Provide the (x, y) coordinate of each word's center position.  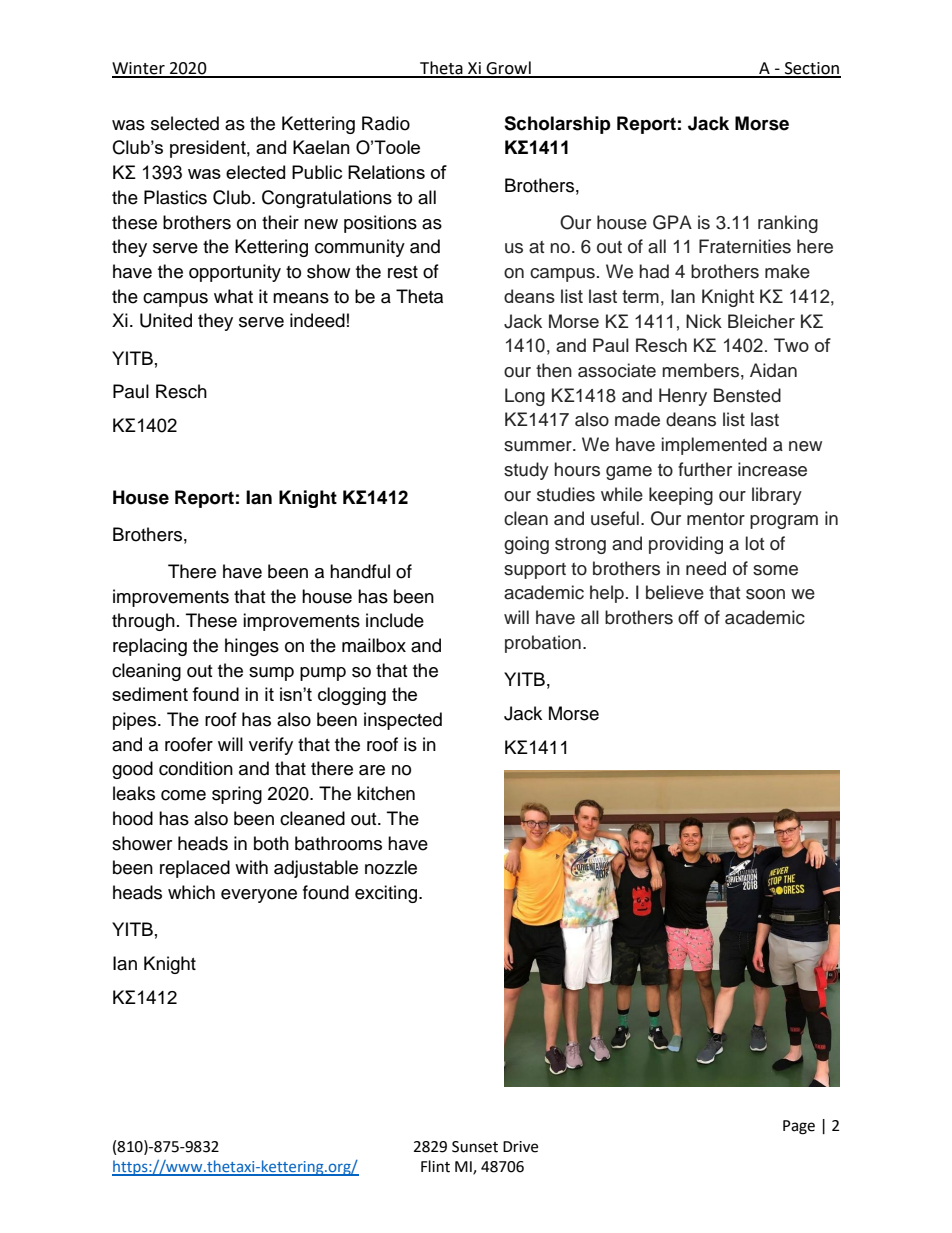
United (166, 320)
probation (543, 644)
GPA (672, 222)
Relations (386, 172)
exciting (386, 894)
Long (525, 397)
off (688, 617)
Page (799, 1127)
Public (317, 172)
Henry (683, 397)
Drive (520, 1147)
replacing (150, 647)
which (191, 892)
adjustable (316, 869)
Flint (435, 1166)
